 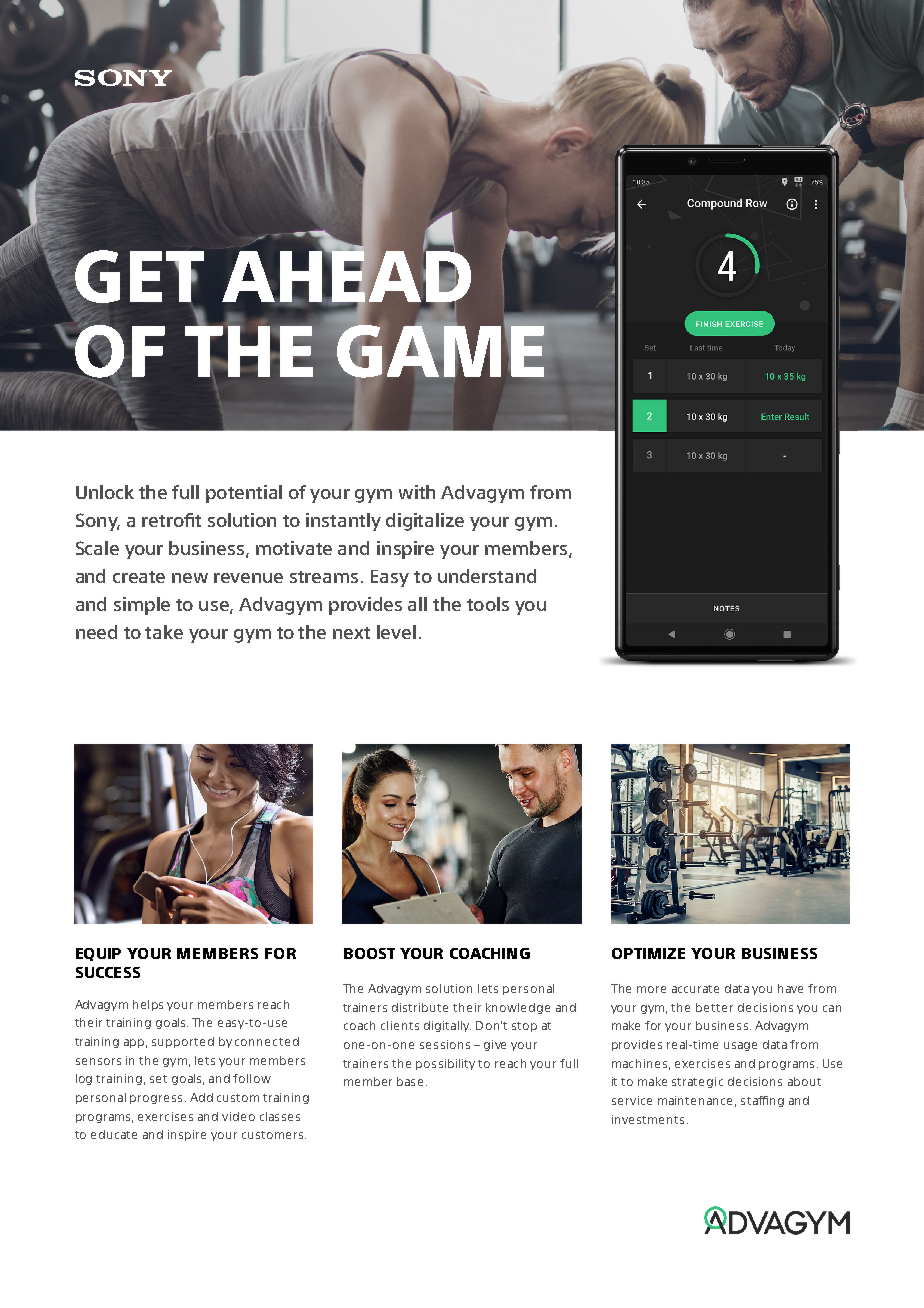 What do you see at coordinates (488, 604) in the page?
I see `tools` at bounding box center [488, 604].
